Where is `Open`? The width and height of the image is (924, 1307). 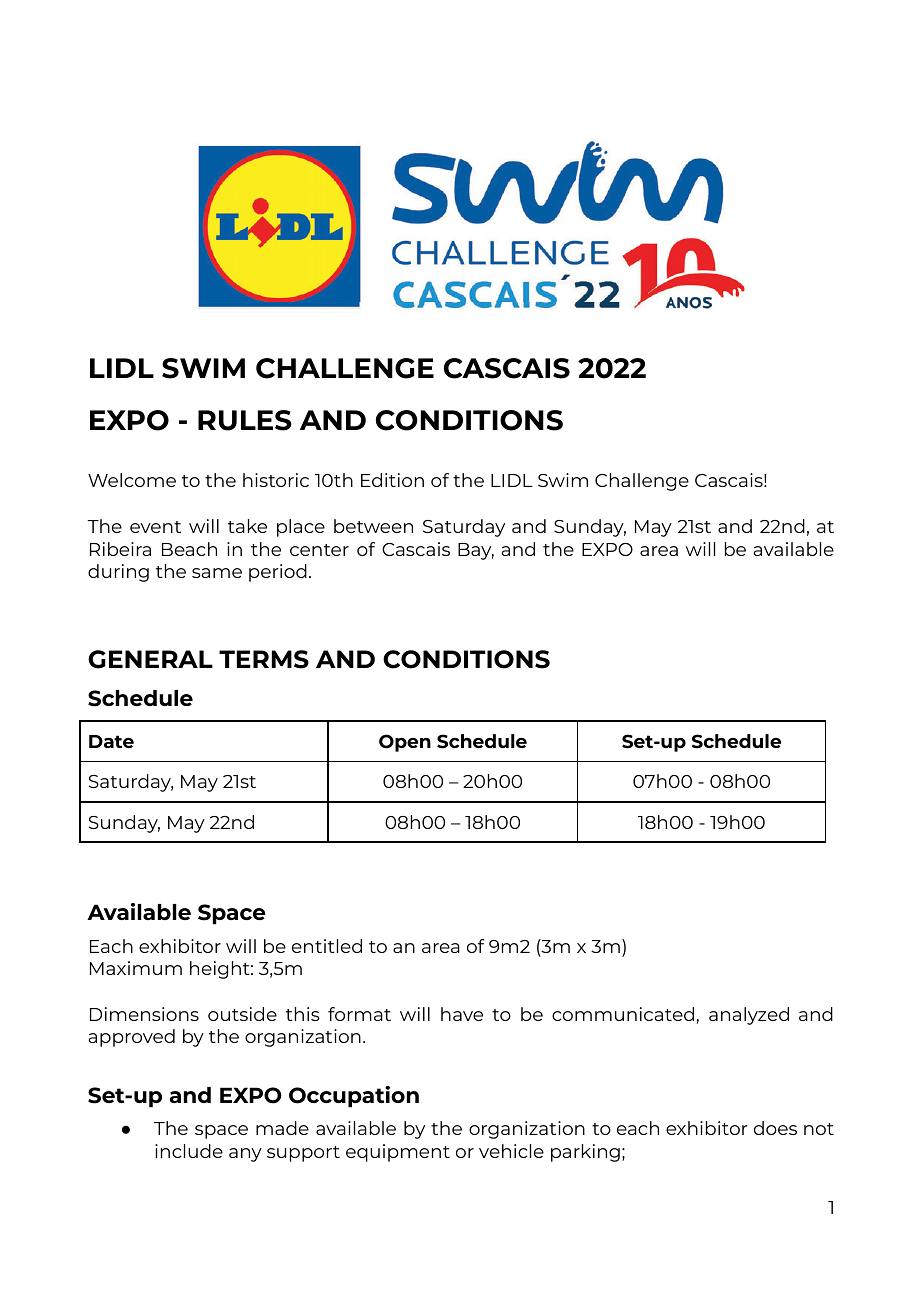 Open is located at coordinates (405, 743).
